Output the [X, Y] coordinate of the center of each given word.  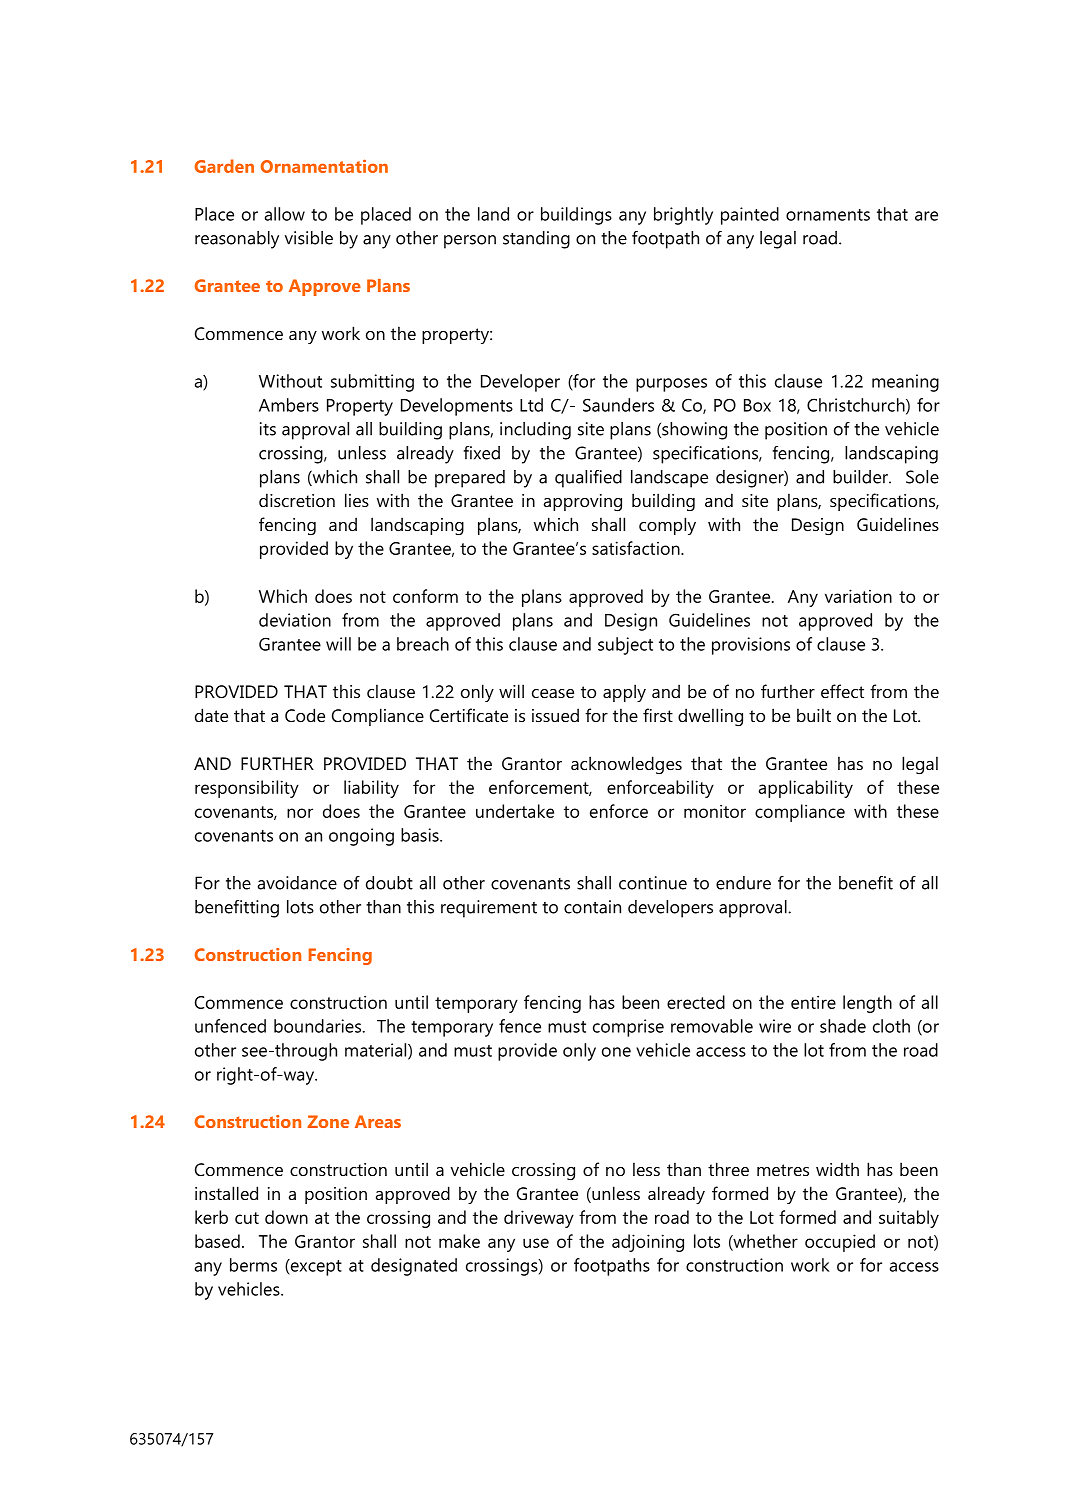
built [814, 715]
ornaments [828, 215]
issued [555, 715]
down [286, 1217]
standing [536, 240]
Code [305, 715]
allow [285, 214]
